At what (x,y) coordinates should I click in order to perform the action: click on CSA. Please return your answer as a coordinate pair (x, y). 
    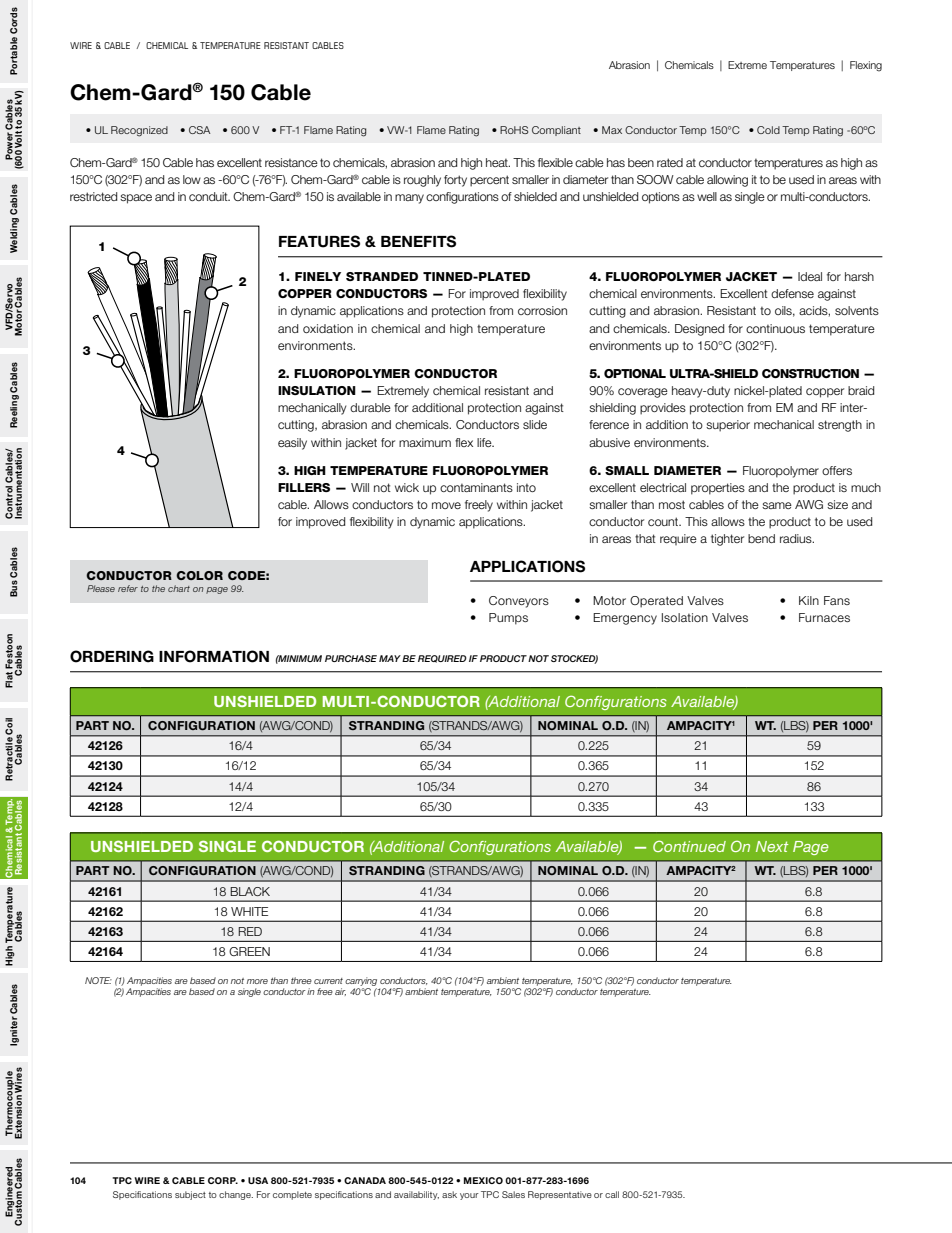
    Looking at the image, I should click on (200, 130).
